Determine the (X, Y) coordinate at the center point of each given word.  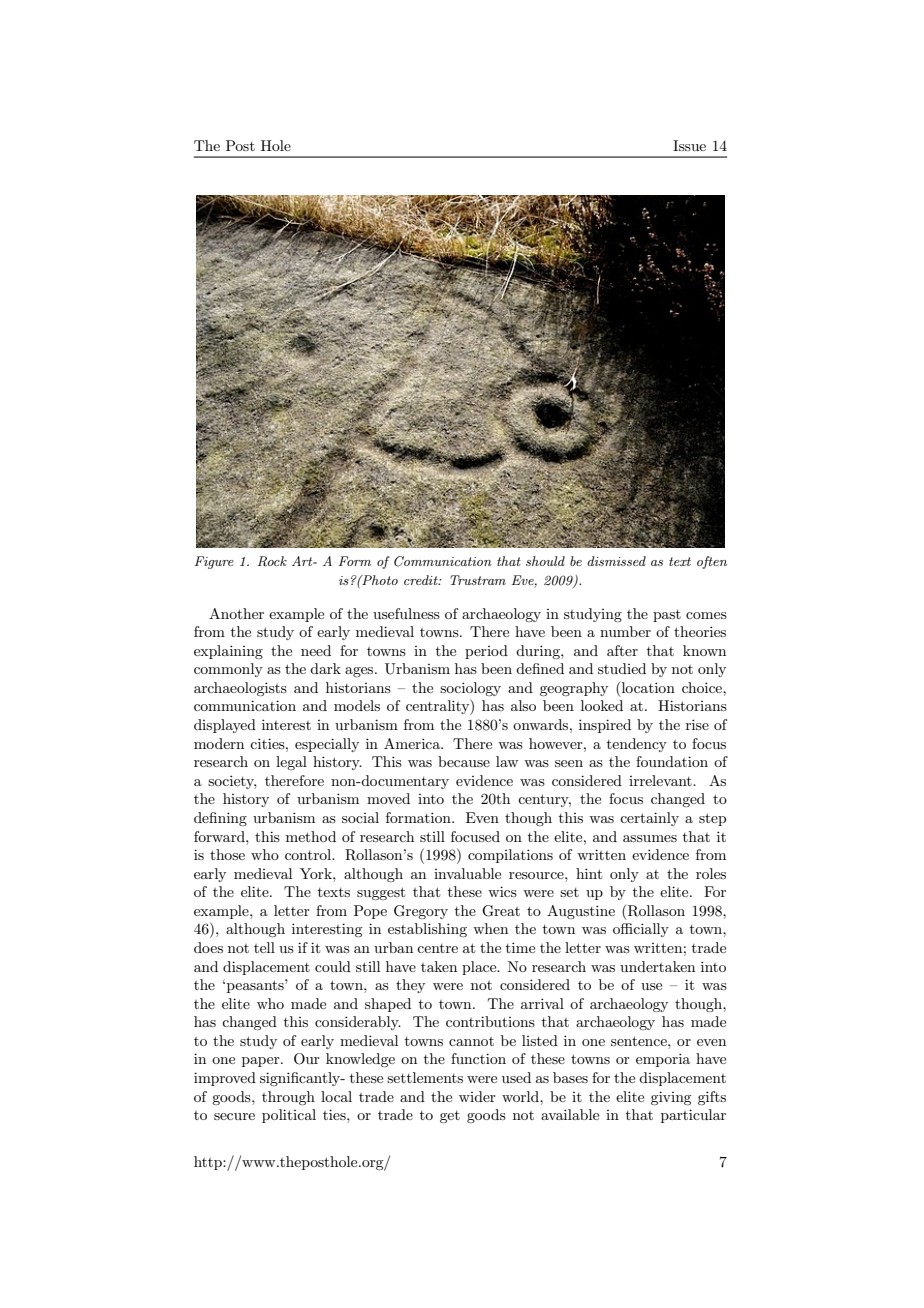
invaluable (467, 873)
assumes (650, 838)
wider (477, 1096)
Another (236, 613)
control (309, 854)
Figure (214, 562)
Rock (272, 561)
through (288, 1098)
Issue (689, 145)
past (667, 616)
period (486, 652)
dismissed (616, 561)
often (712, 562)
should (545, 561)
